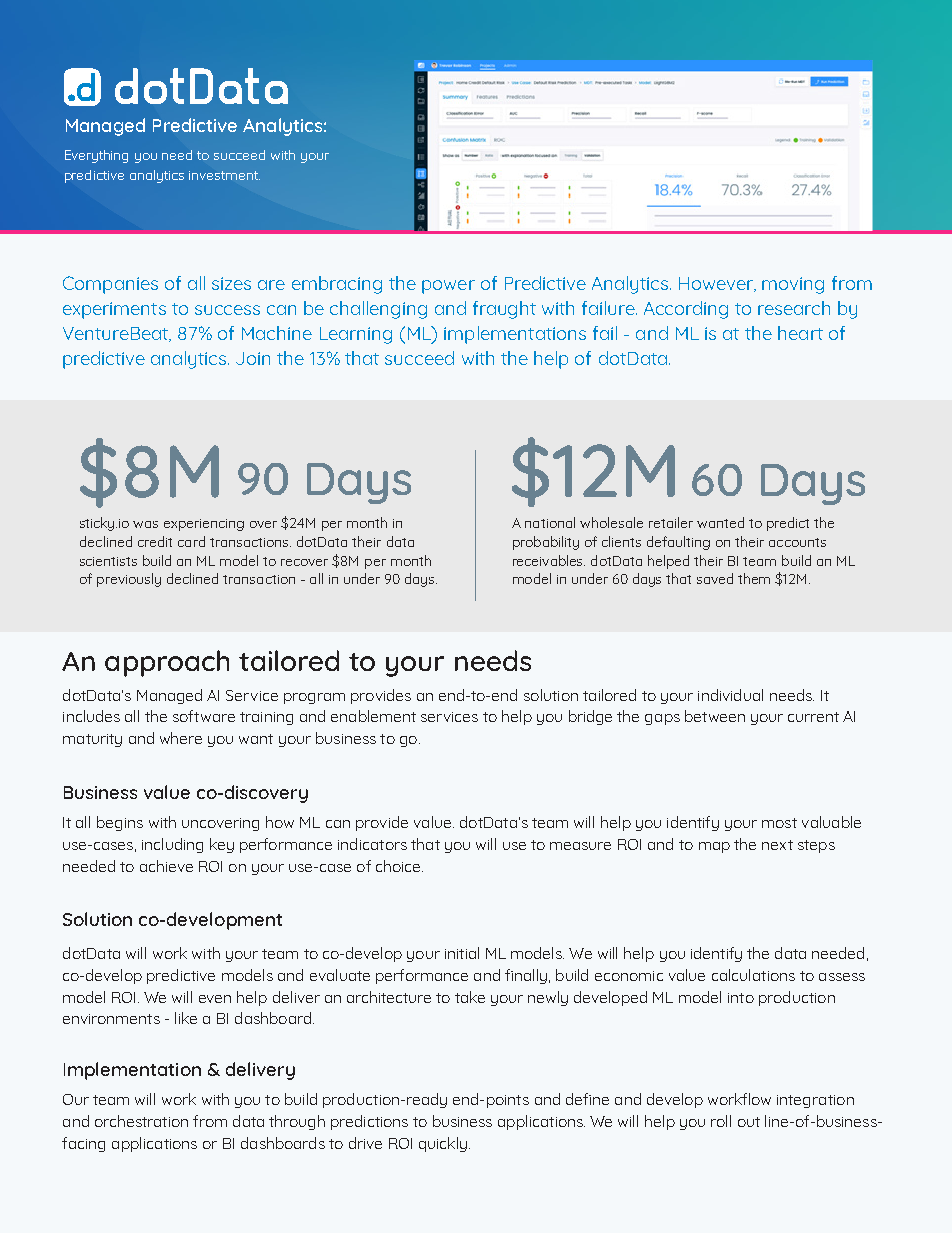  What do you see at coordinates (797, 542) in the image?
I see `accounts` at bounding box center [797, 542].
